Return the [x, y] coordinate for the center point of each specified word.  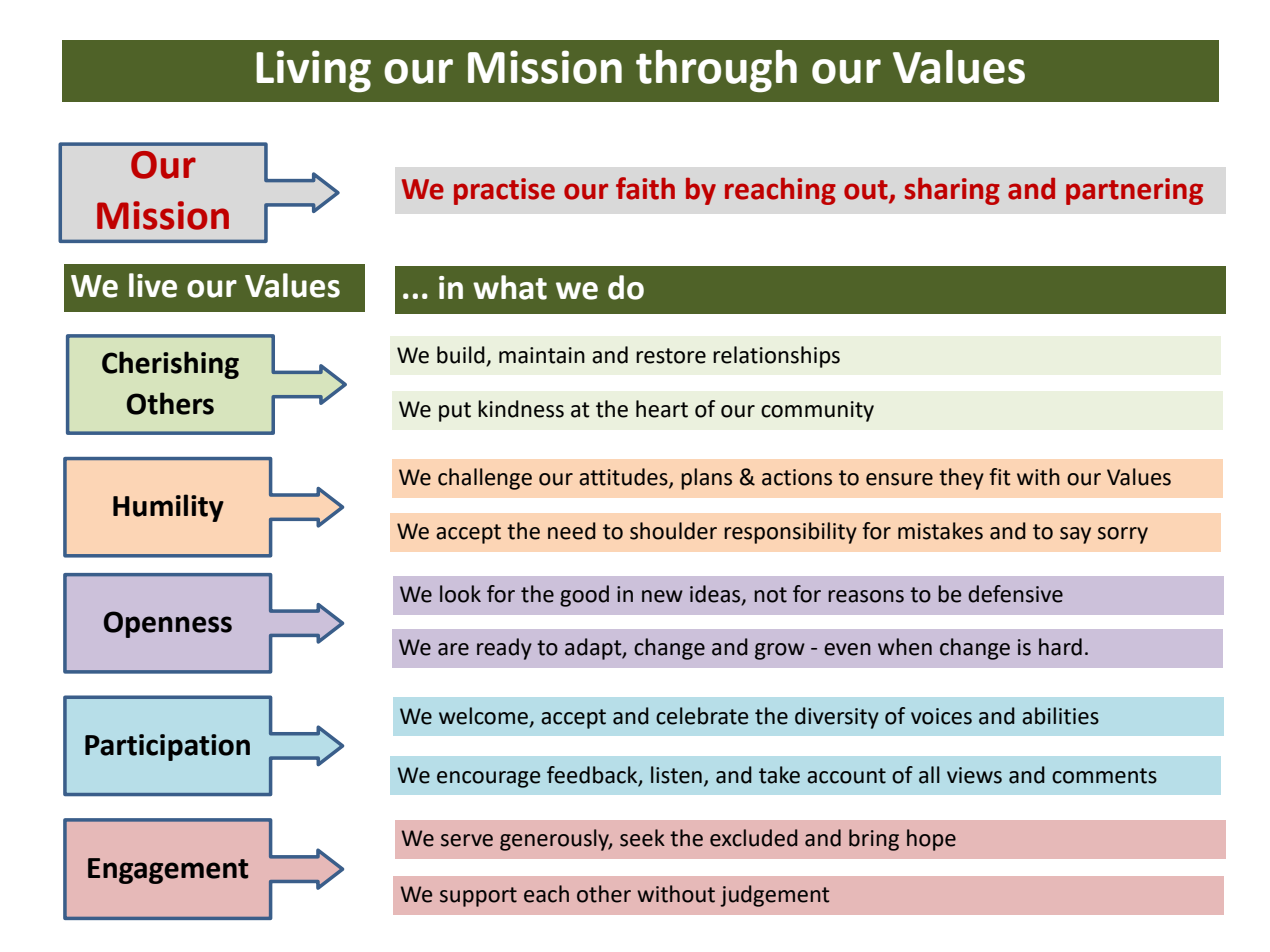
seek [642, 838]
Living [313, 71]
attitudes [624, 478]
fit [999, 477]
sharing [952, 191]
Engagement [168, 871]
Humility [168, 508]
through [716, 71]
